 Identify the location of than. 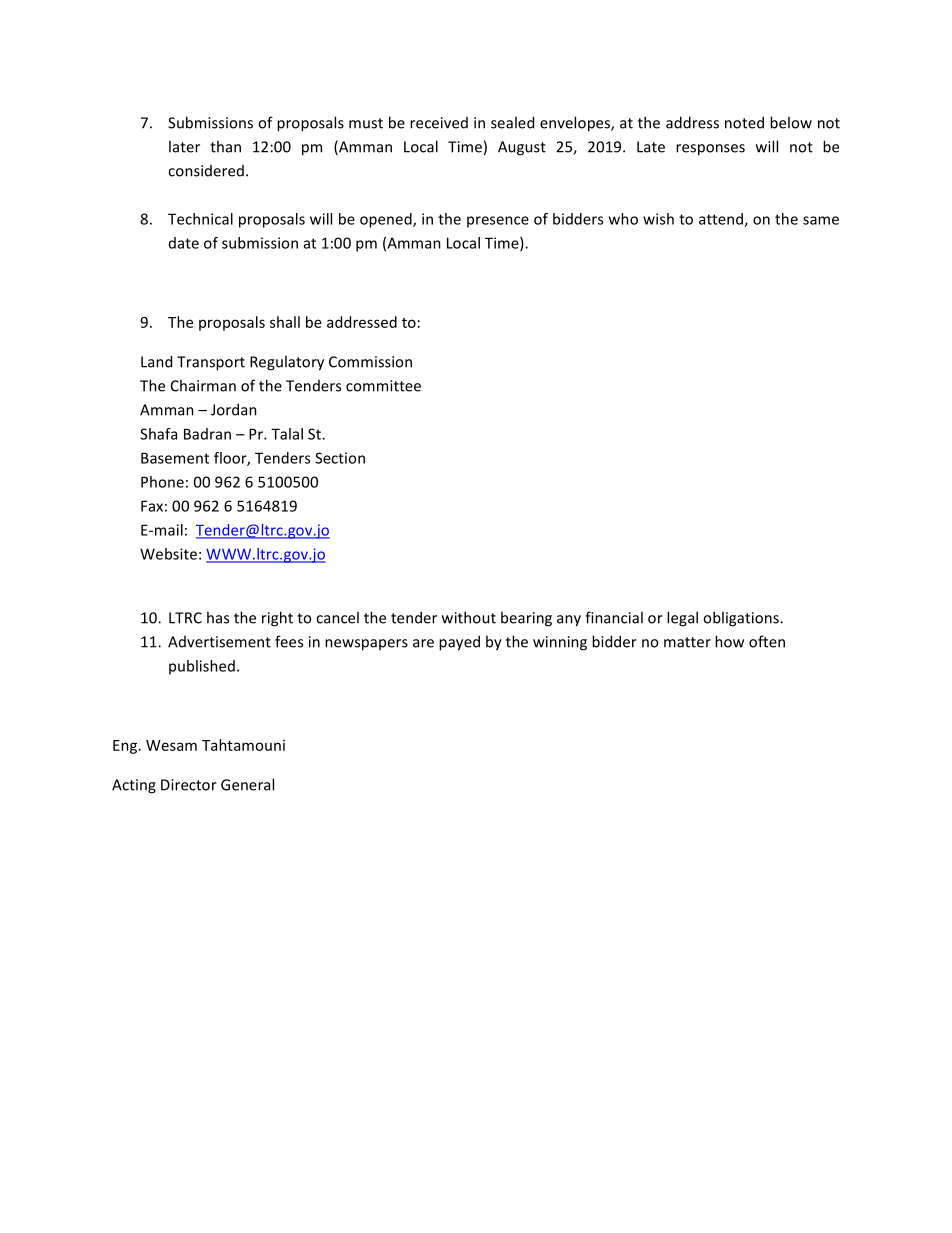
(225, 146).
